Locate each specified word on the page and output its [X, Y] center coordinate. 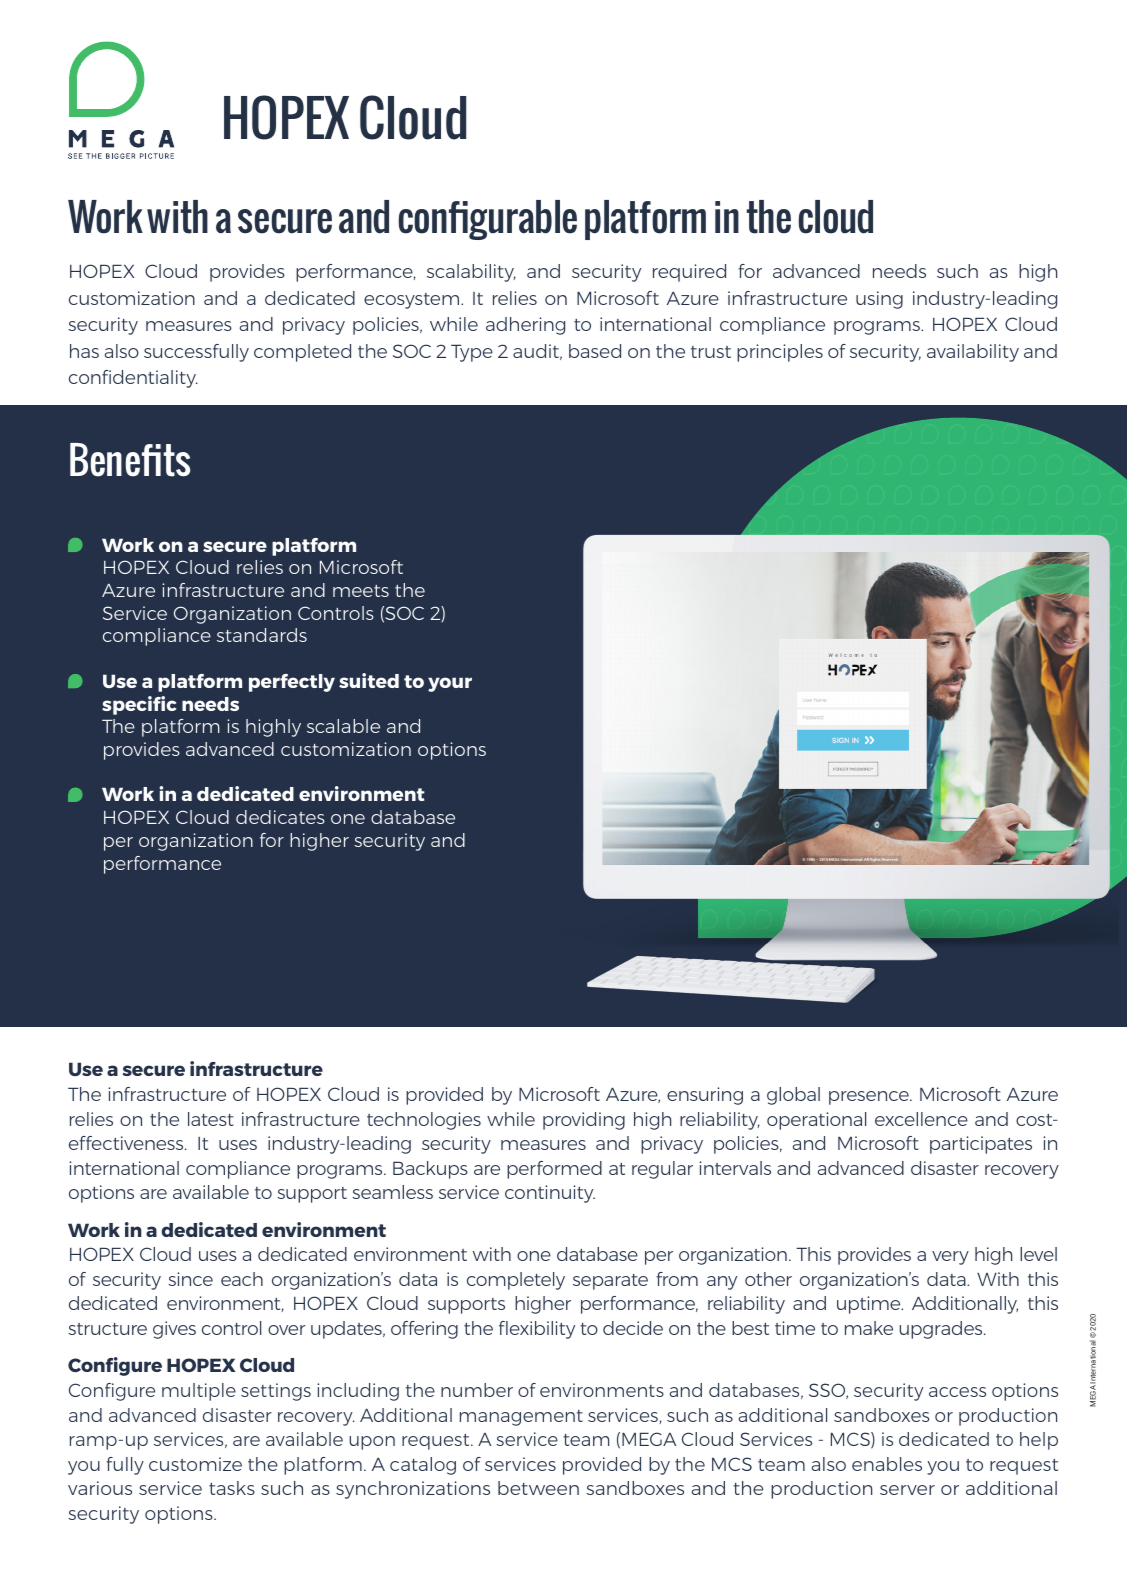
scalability [471, 273]
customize [195, 1464]
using [879, 300]
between [538, 1488]
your [450, 684]
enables [887, 1464]
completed [302, 353]
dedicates [280, 817]
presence [870, 1098]
